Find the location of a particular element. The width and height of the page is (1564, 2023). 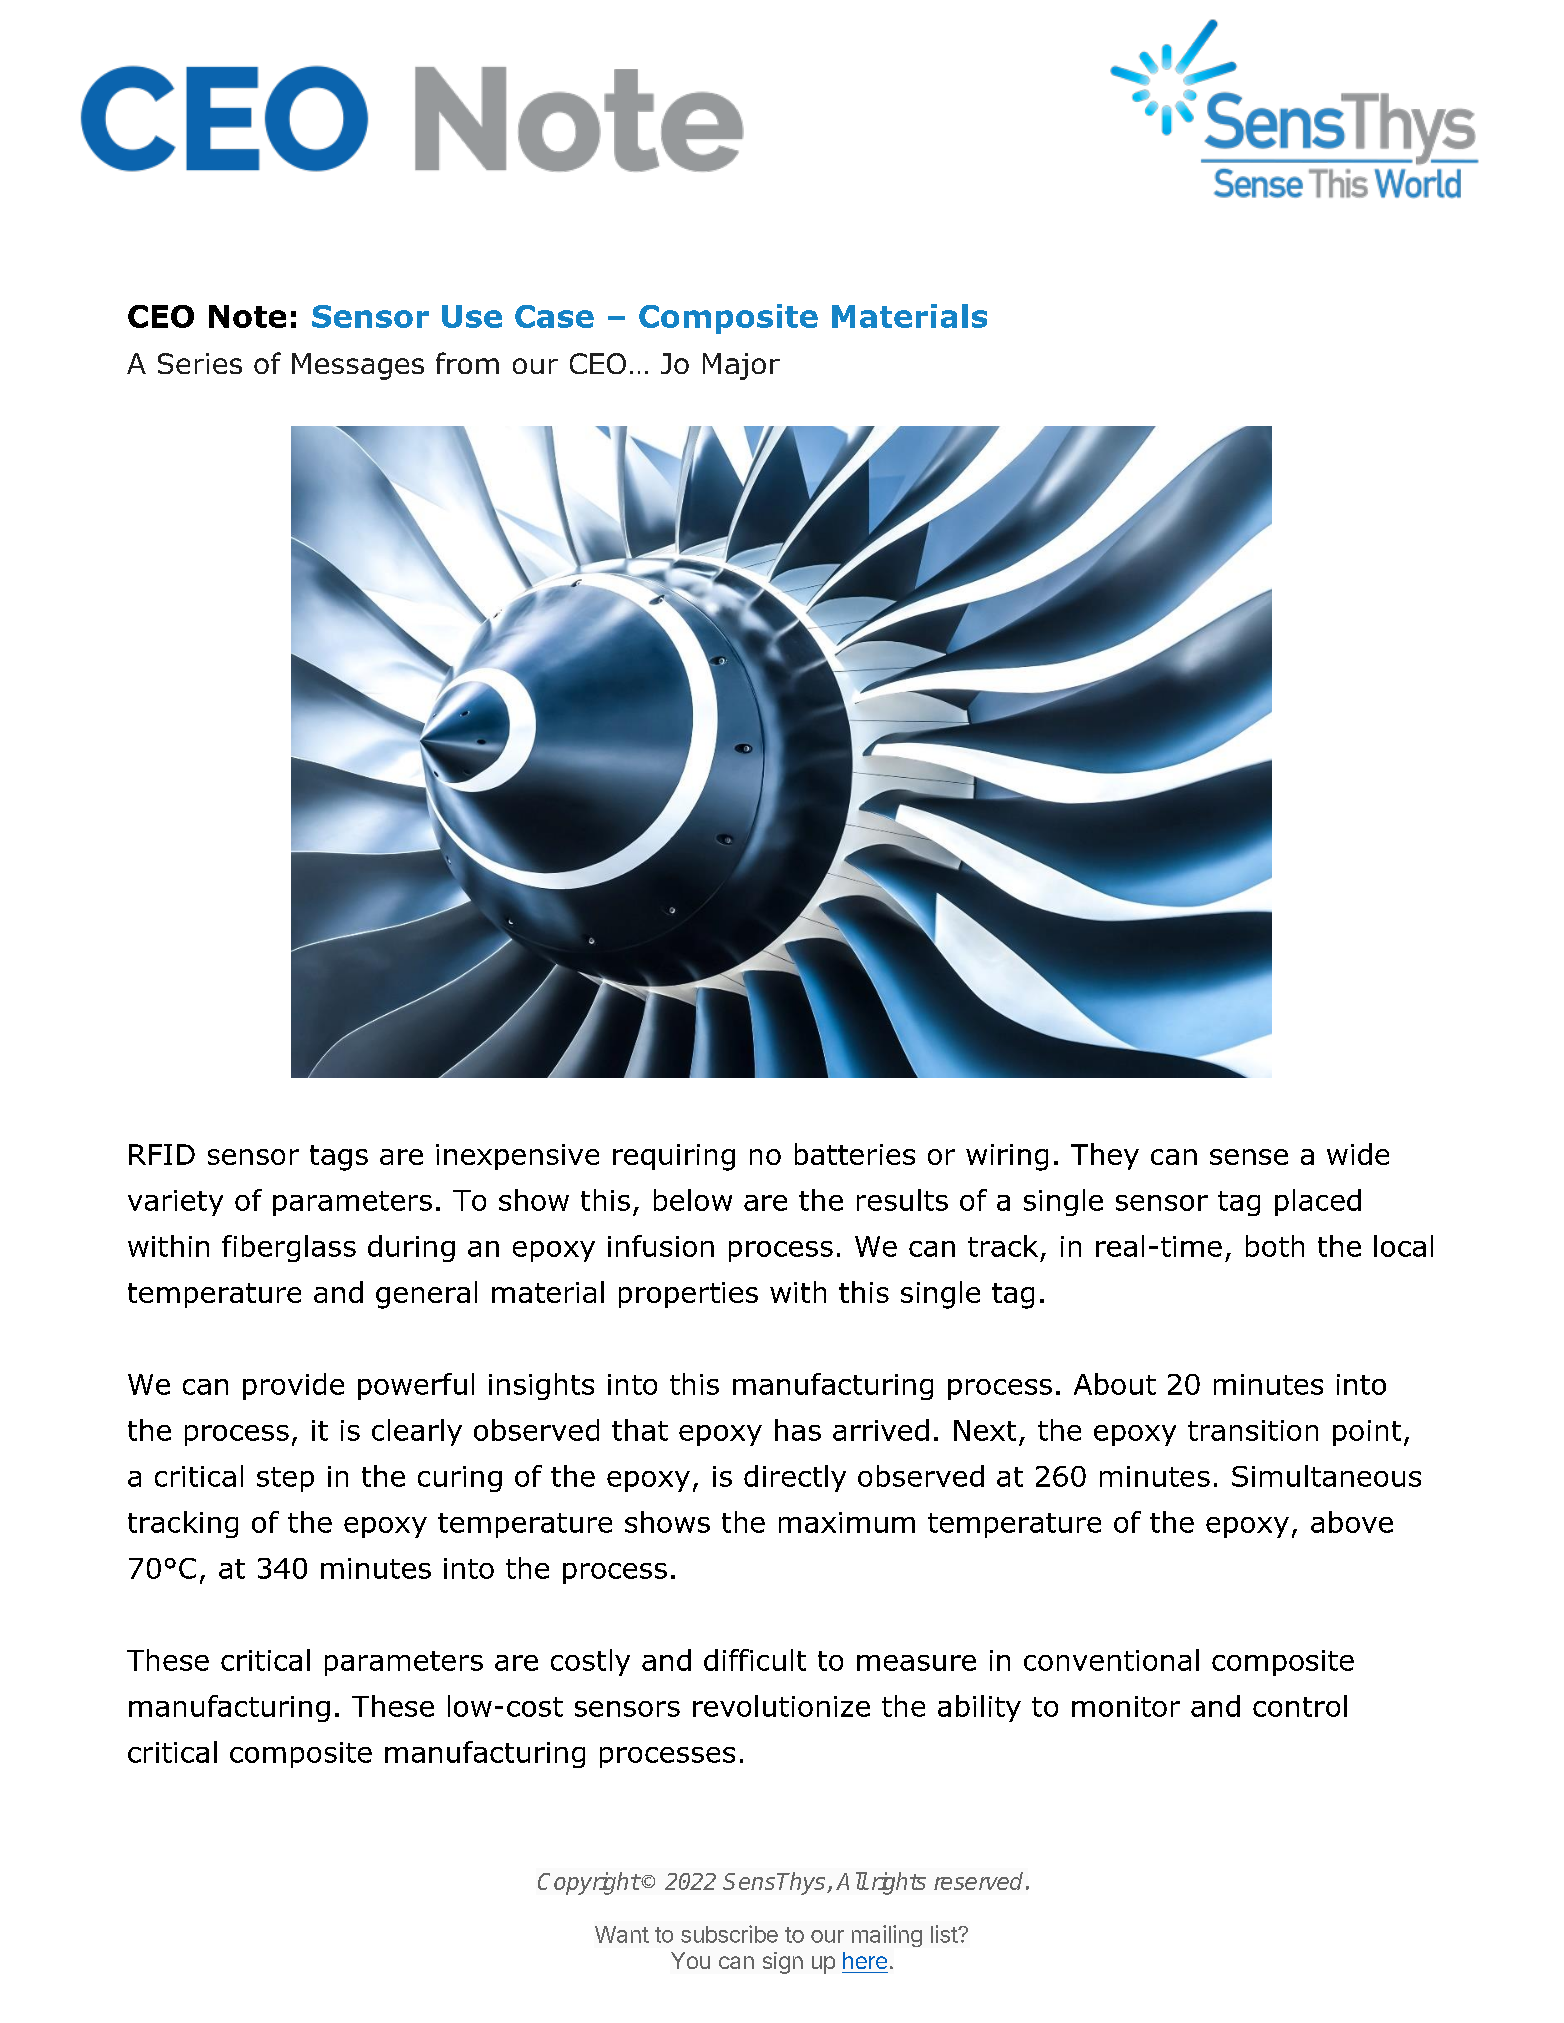

tags is located at coordinates (339, 1158).
